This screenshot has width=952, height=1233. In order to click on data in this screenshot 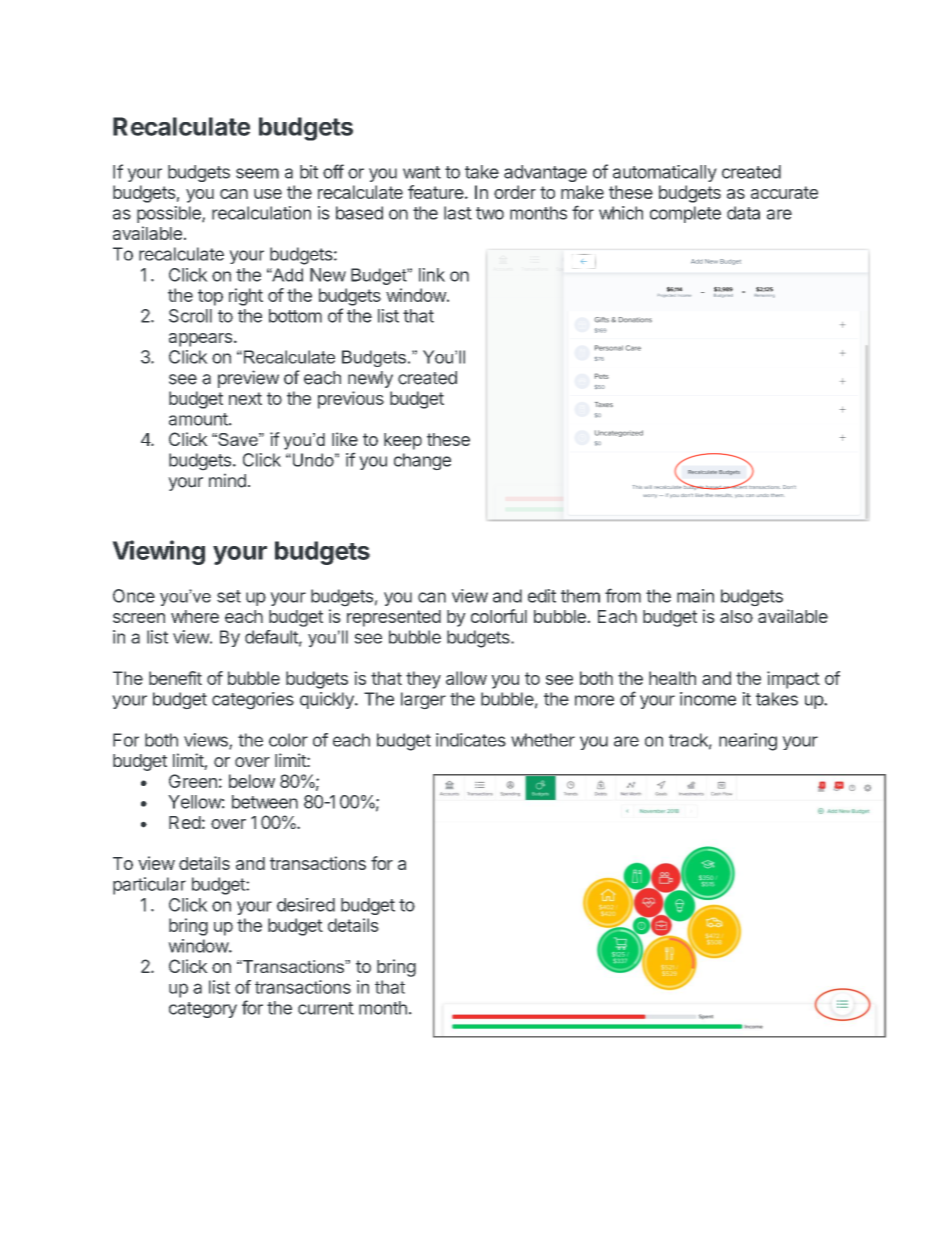, I will do `click(743, 213)`.
